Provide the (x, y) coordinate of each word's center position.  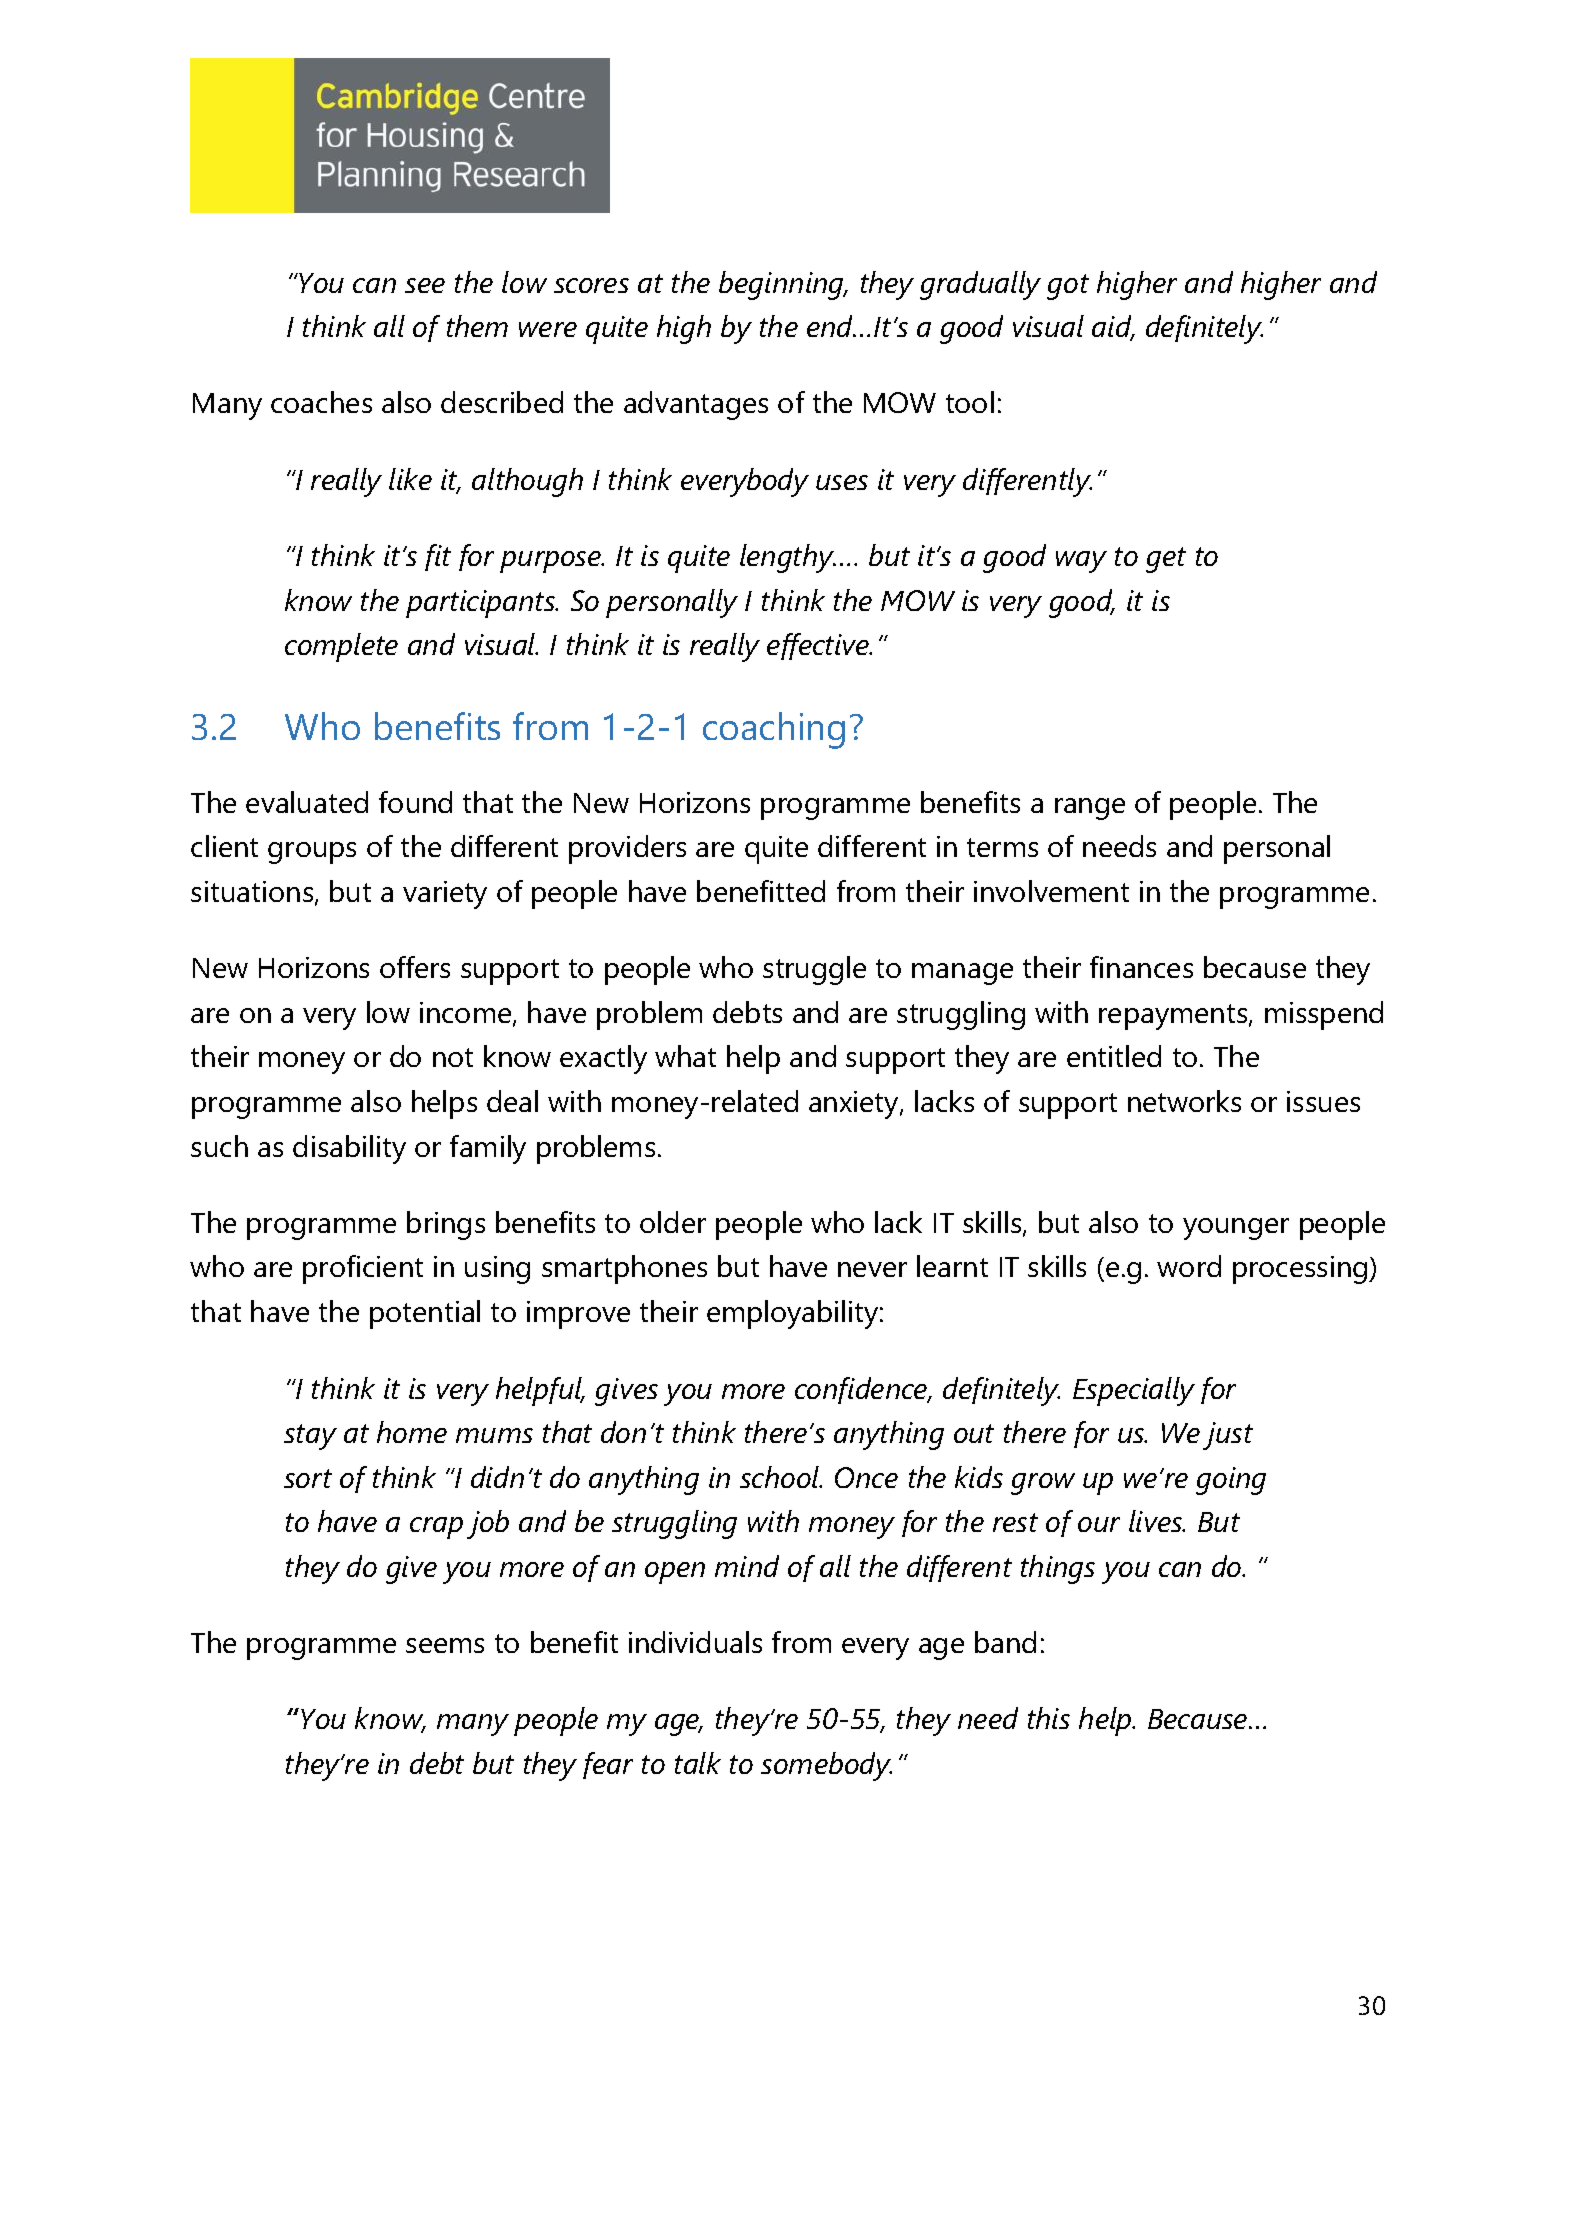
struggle (814, 970)
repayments (1174, 1017)
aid (1113, 327)
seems (445, 1645)
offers (415, 967)
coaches (321, 402)
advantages (696, 405)
